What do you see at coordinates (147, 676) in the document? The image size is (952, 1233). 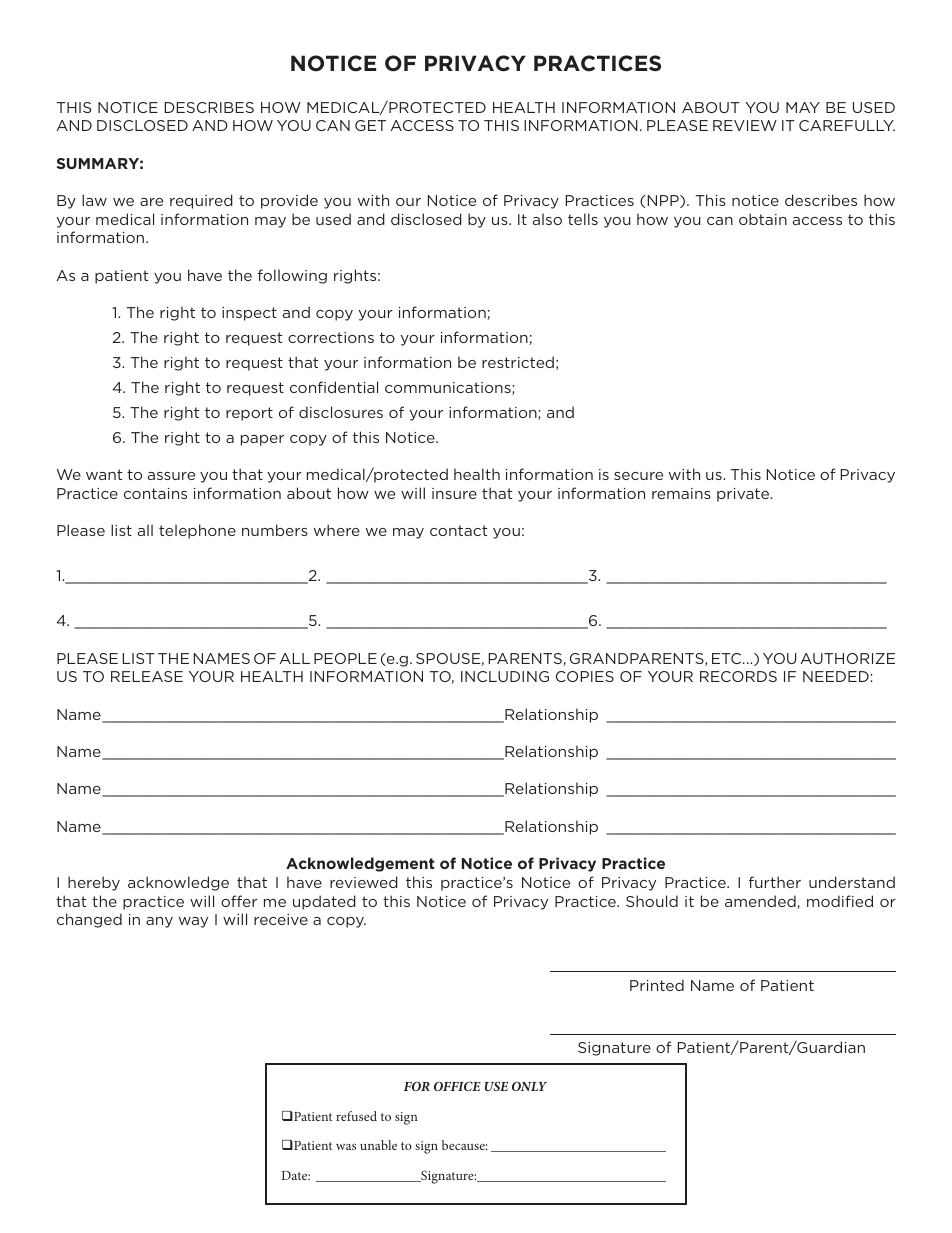 I see `RELEASE` at bounding box center [147, 676].
